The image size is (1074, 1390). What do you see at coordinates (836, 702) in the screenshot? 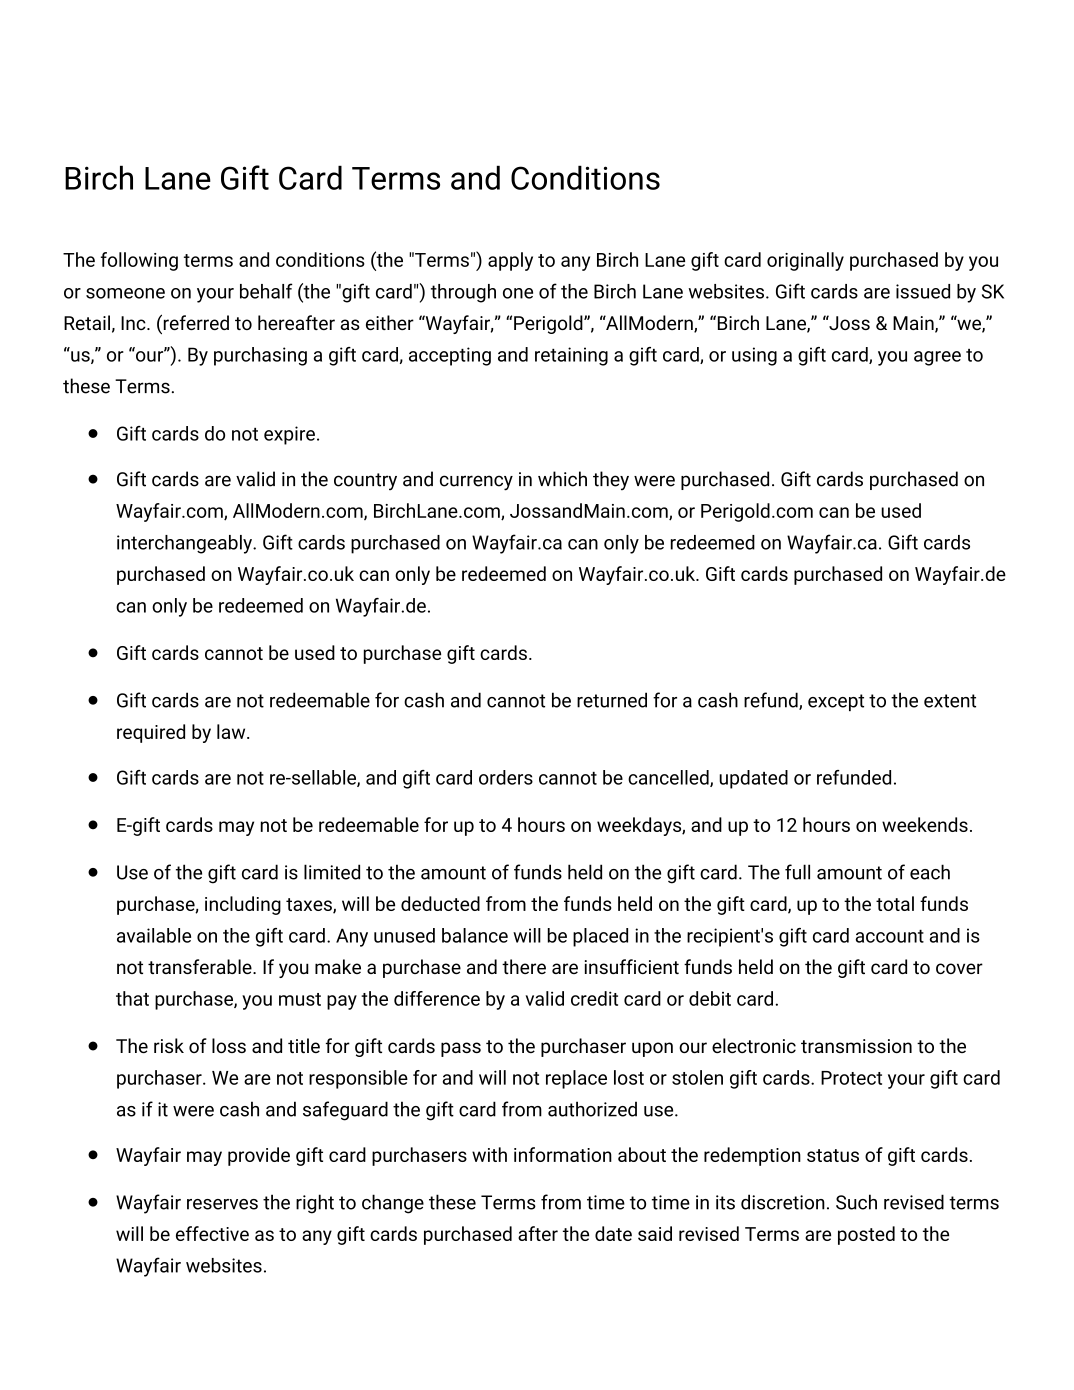
I see `except` at bounding box center [836, 702].
